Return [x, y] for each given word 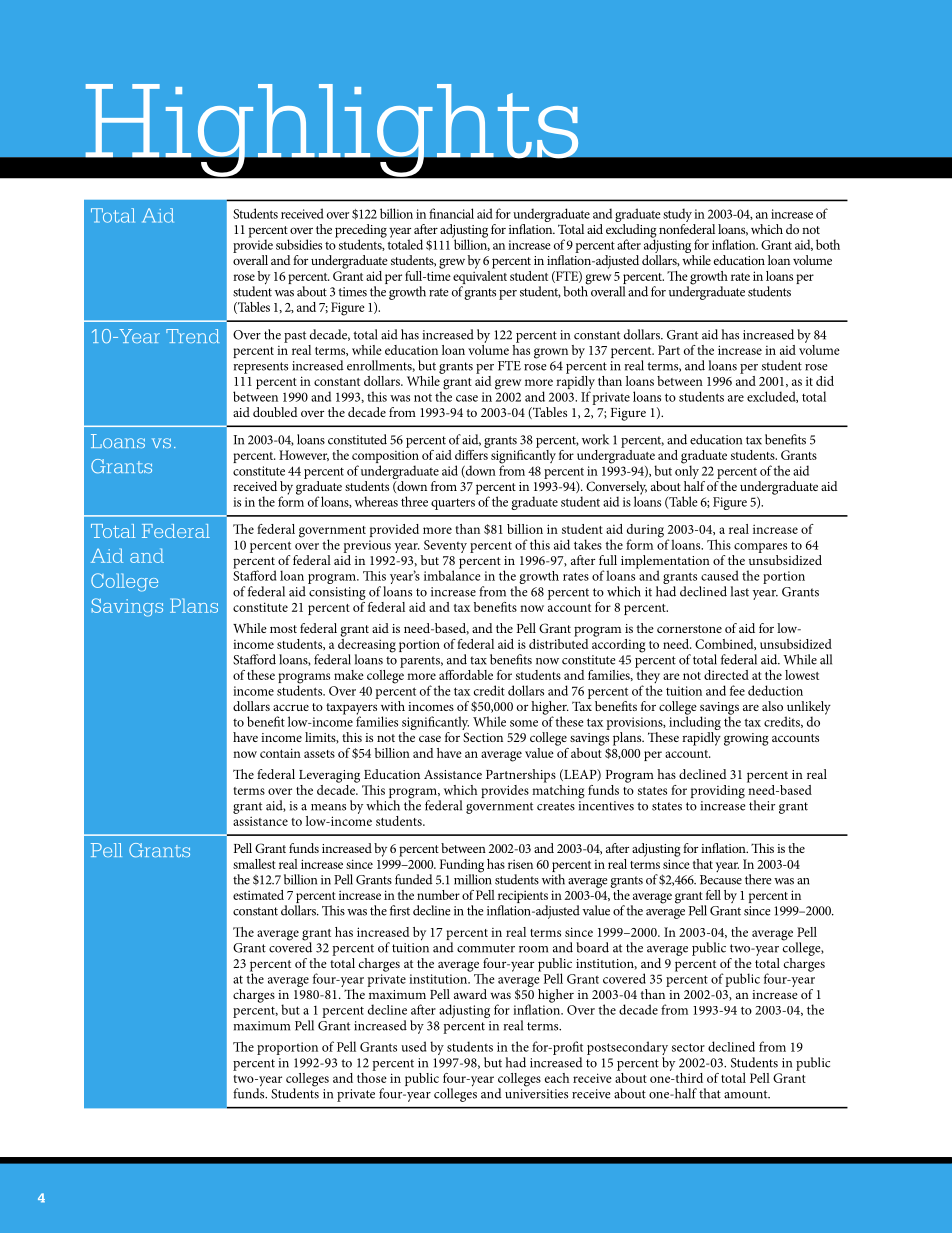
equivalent [480, 277]
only [687, 471]
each [557, 1078]
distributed [559, 642]
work [595, 439]
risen [520, 864]
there [758, 879]
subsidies [299, 244]
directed [726, 675]
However [304, 455]
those [372, 1076]
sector [688, 1047]
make [349, 675]
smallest [254, 864]
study [677, 215]
